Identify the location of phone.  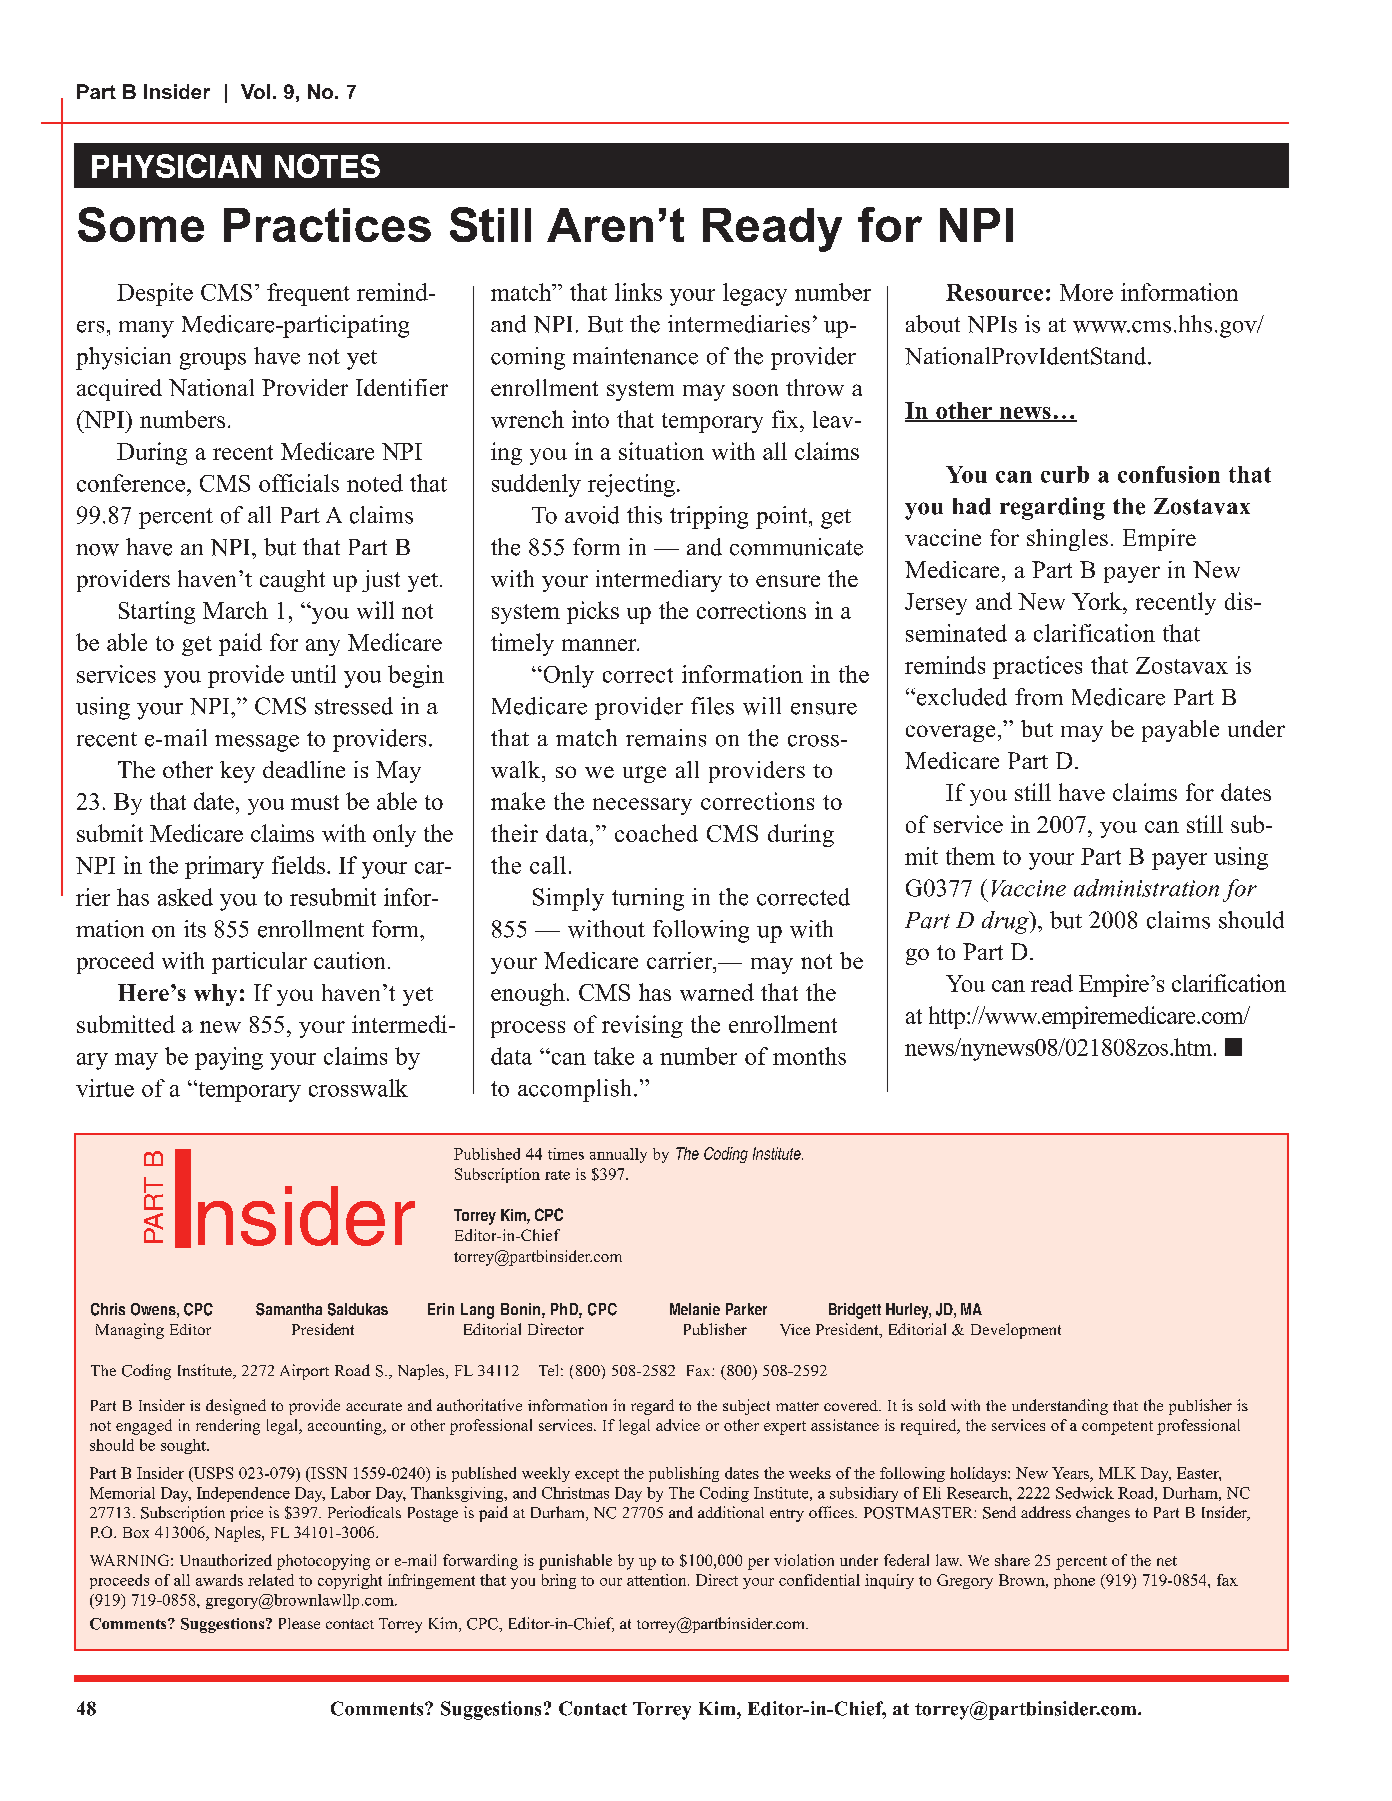
(1074, 1581).
